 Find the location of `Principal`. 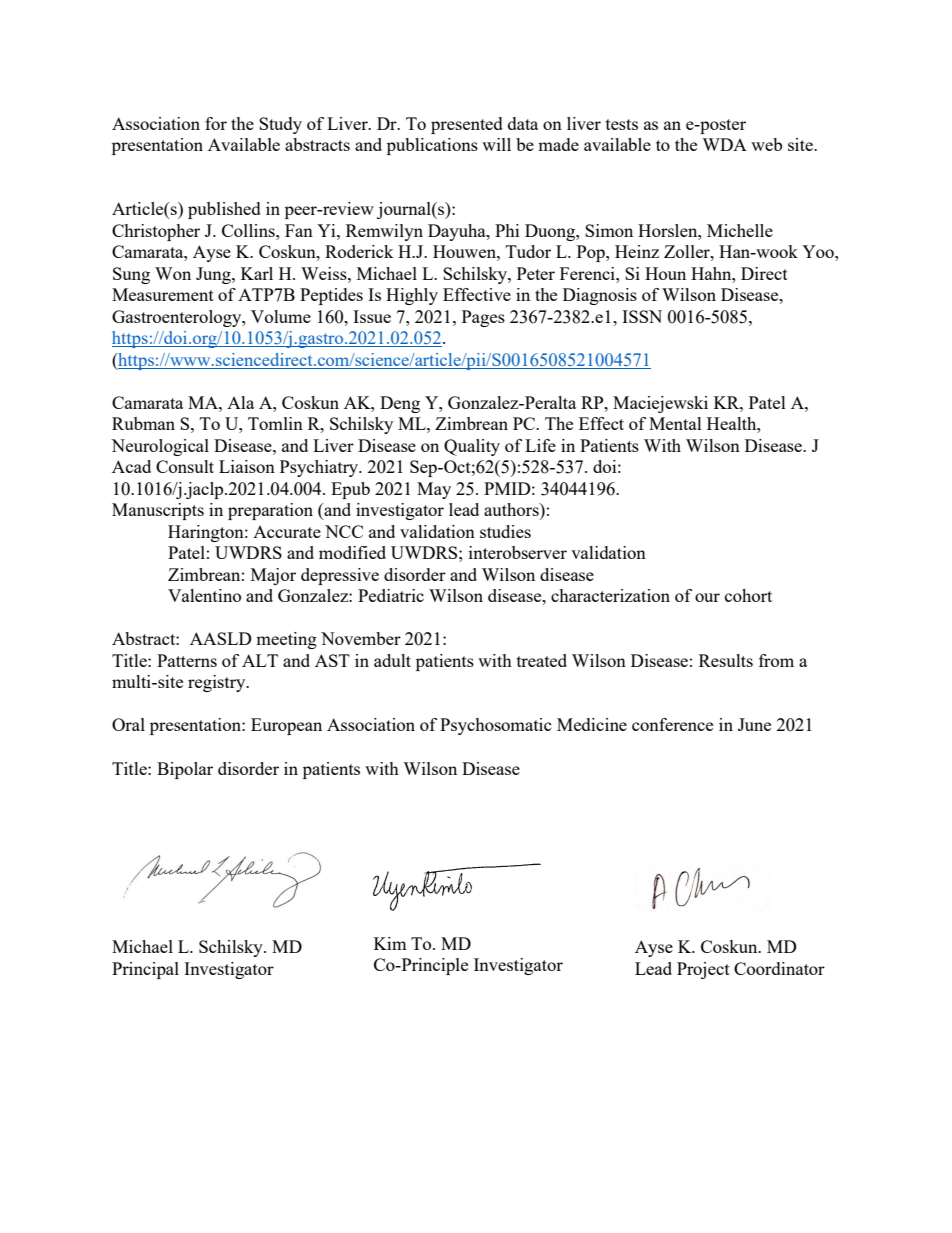

Principal is located at coordinates (145, 970).
